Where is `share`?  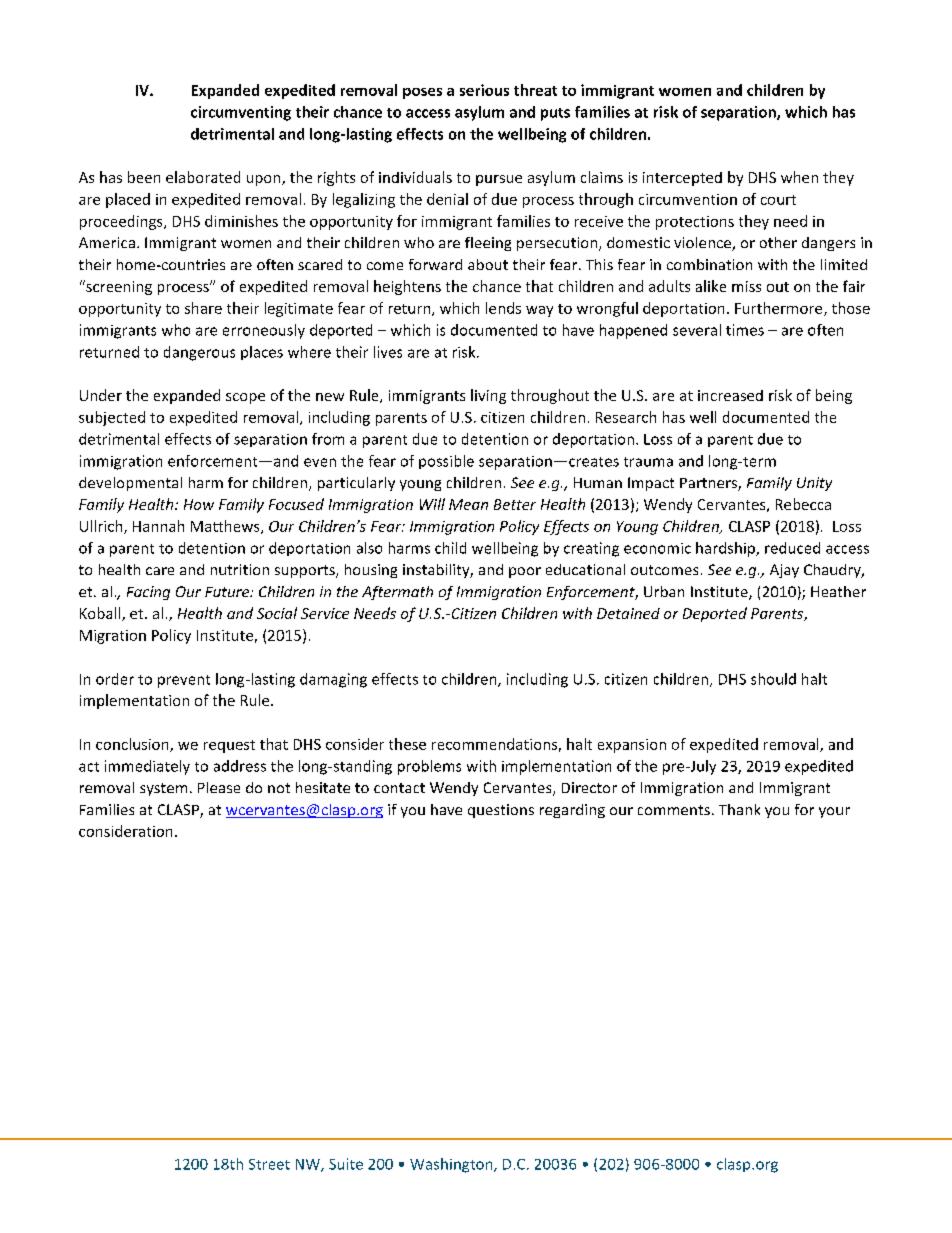 share is located at coordinates (203, 308).
